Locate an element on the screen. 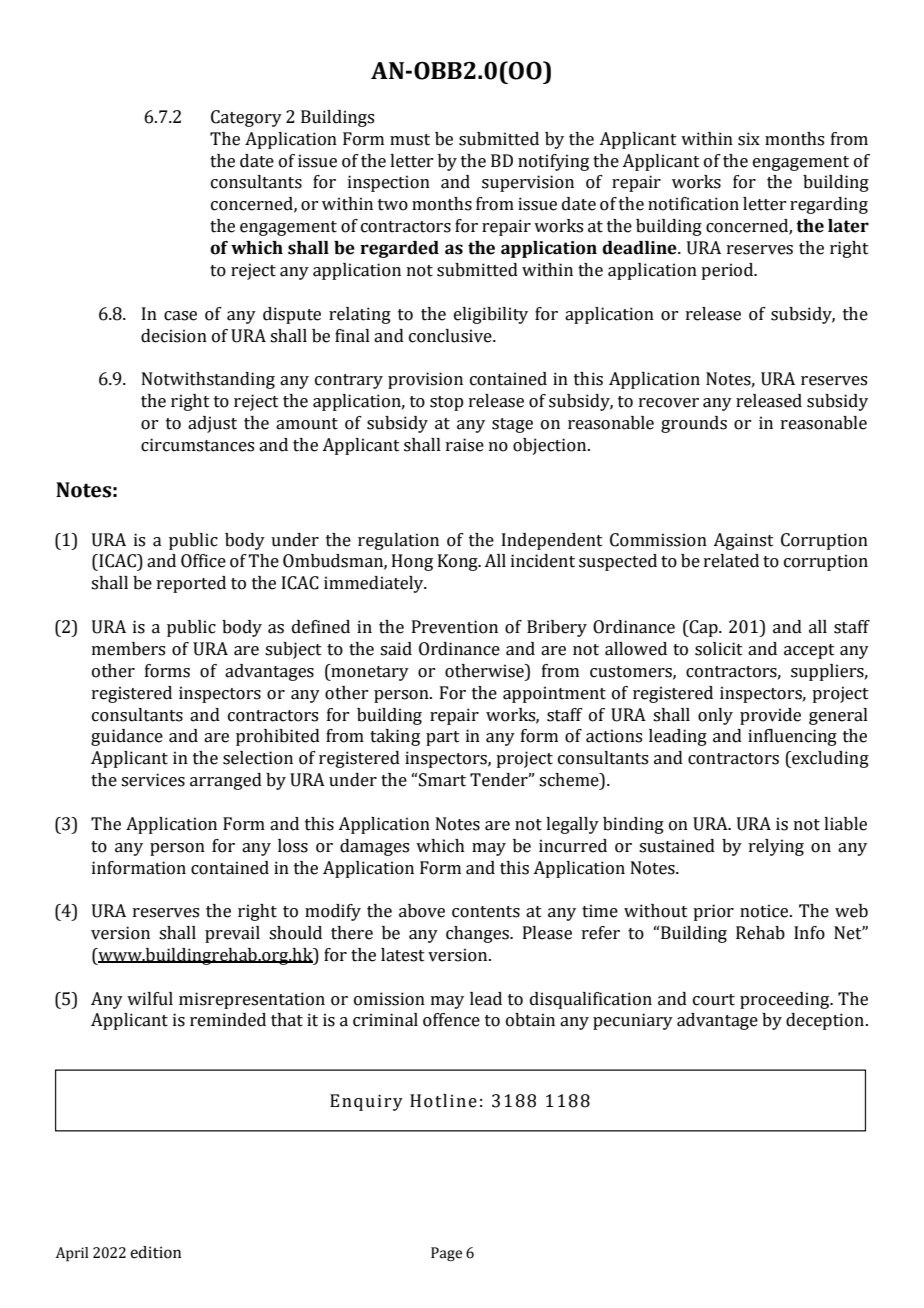 The width and height of the screenshot is (924, 1308). Page is located at coordinates (446, 1254).
